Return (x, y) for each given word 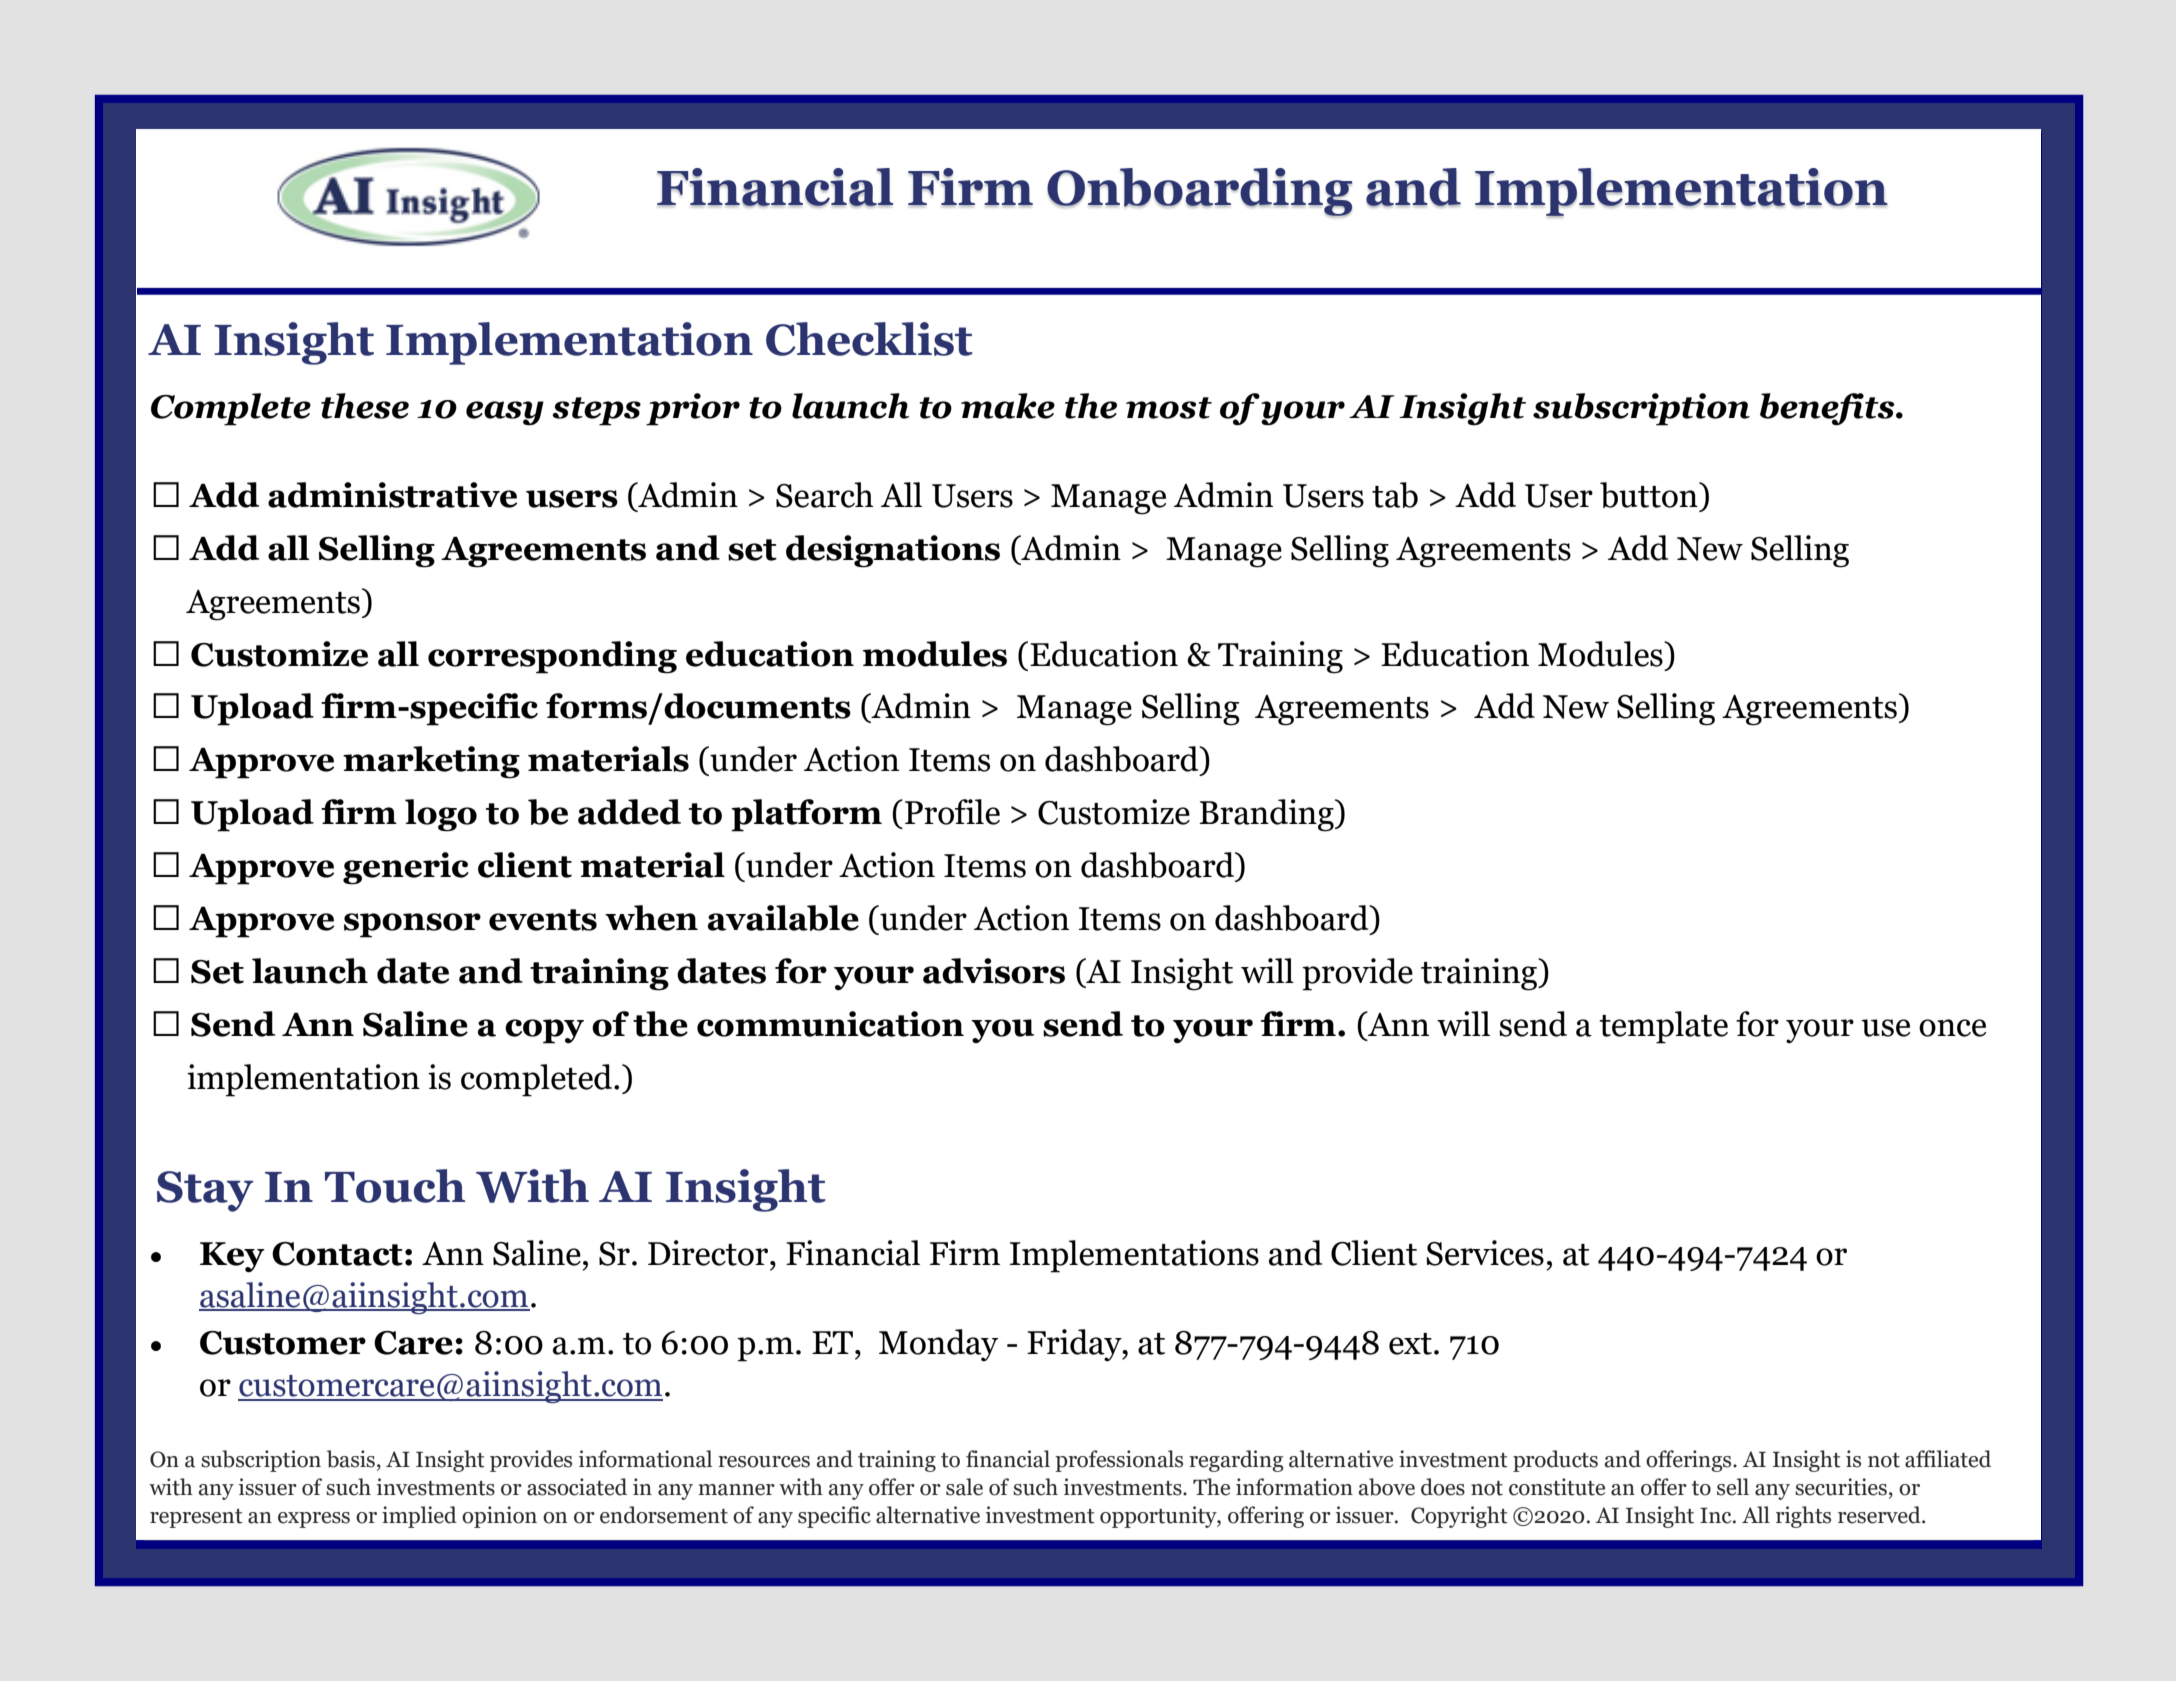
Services (1485, 1253)
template (1663, 1027)
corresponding (552, 657)
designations (893, 551)
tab (1395, 495)
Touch (395, 1186)
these (365, 406)
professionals (1119, 1461)
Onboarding (1199, 192)
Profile (952, 812)
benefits (1828, 409)
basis (351, 1459)
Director (709, 1253)
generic (406, 868)
